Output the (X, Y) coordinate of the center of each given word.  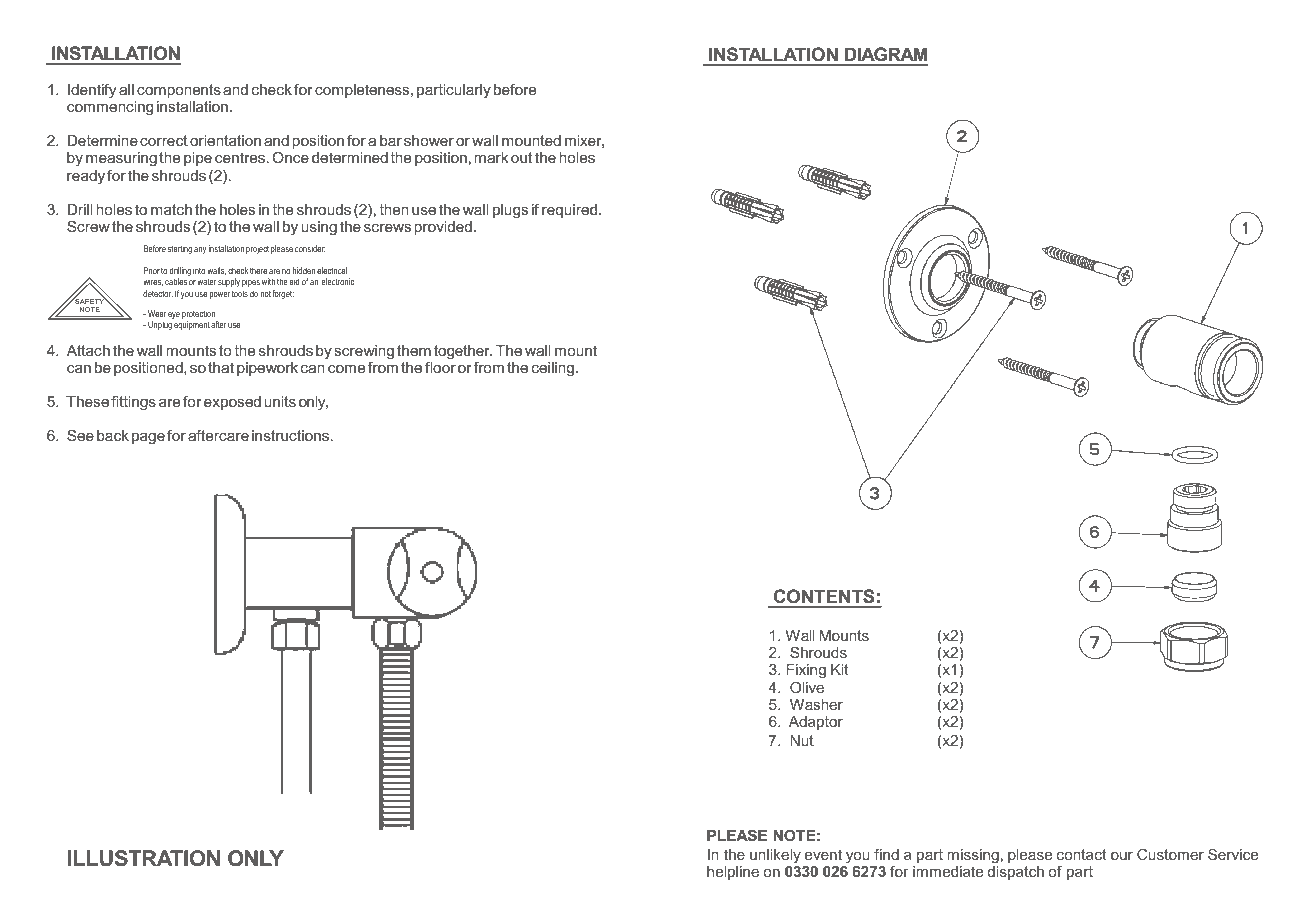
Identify (92, 91)
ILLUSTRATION (144, 858)
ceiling (553, 369)
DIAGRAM (885, 56)
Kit (839, 669)
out (521, 157)
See (80, 435)
